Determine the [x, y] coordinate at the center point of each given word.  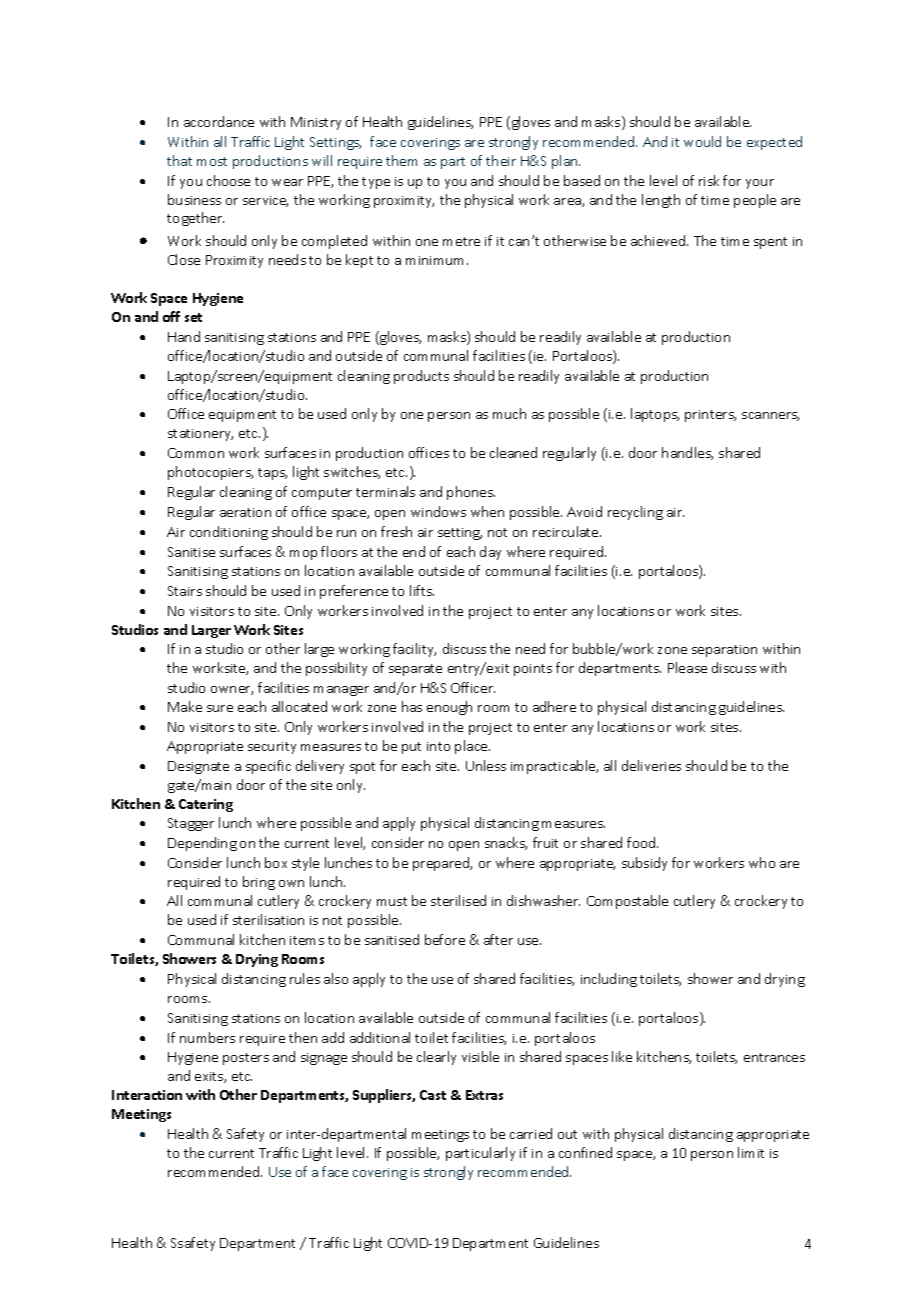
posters [246, 1059]
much [509, 413]
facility [414, 650]
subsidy [644, 864]
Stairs [185, 591]
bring [259, 883]
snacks [506, 843]
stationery [200, 435]
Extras [484, 1095]
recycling [635, 513]
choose [228, 180]
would [702, 141]
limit [751, 1152]
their [501, 160]
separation [724, 651]
